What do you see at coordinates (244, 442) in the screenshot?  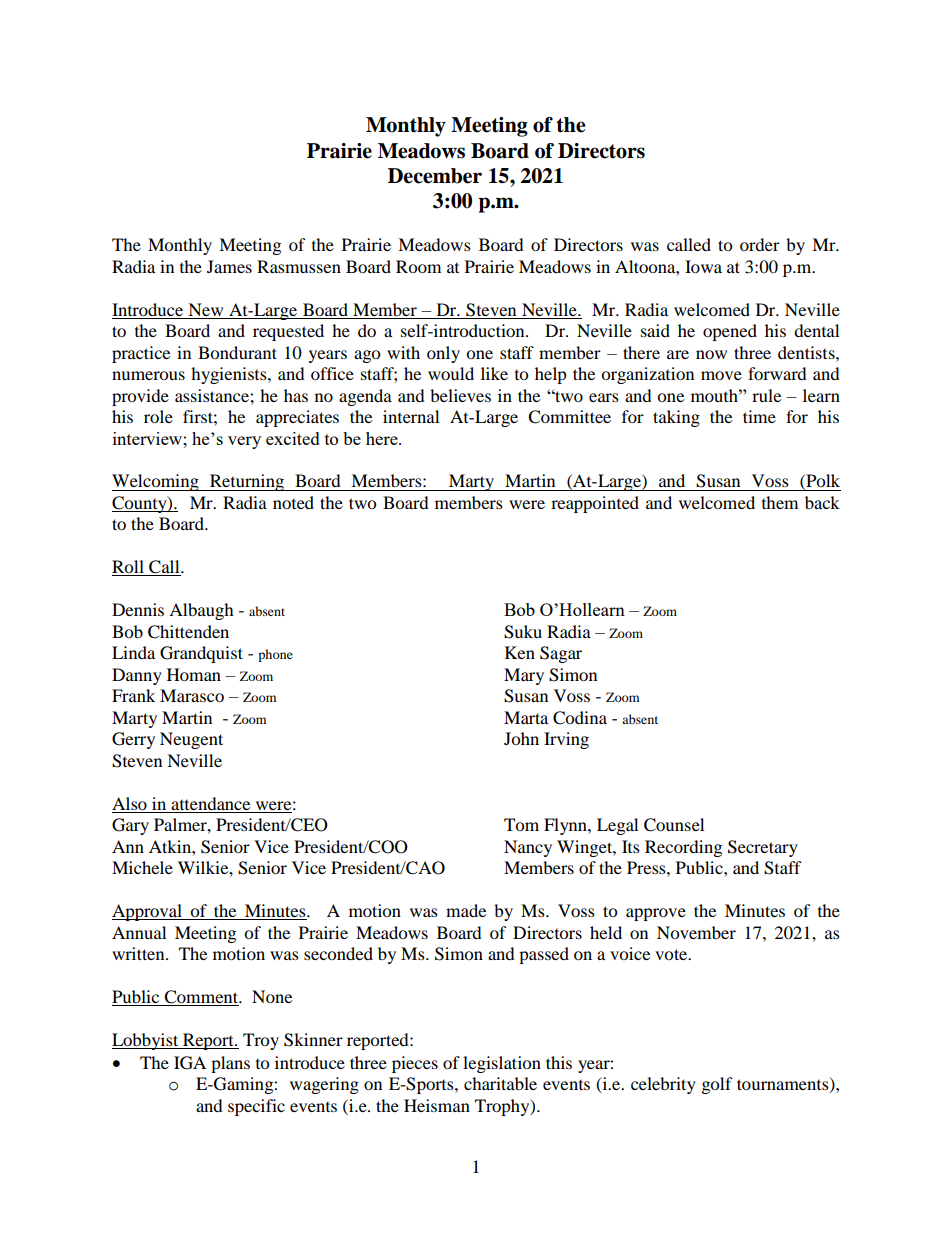 I see `very` at bounding box center [244, 442].
